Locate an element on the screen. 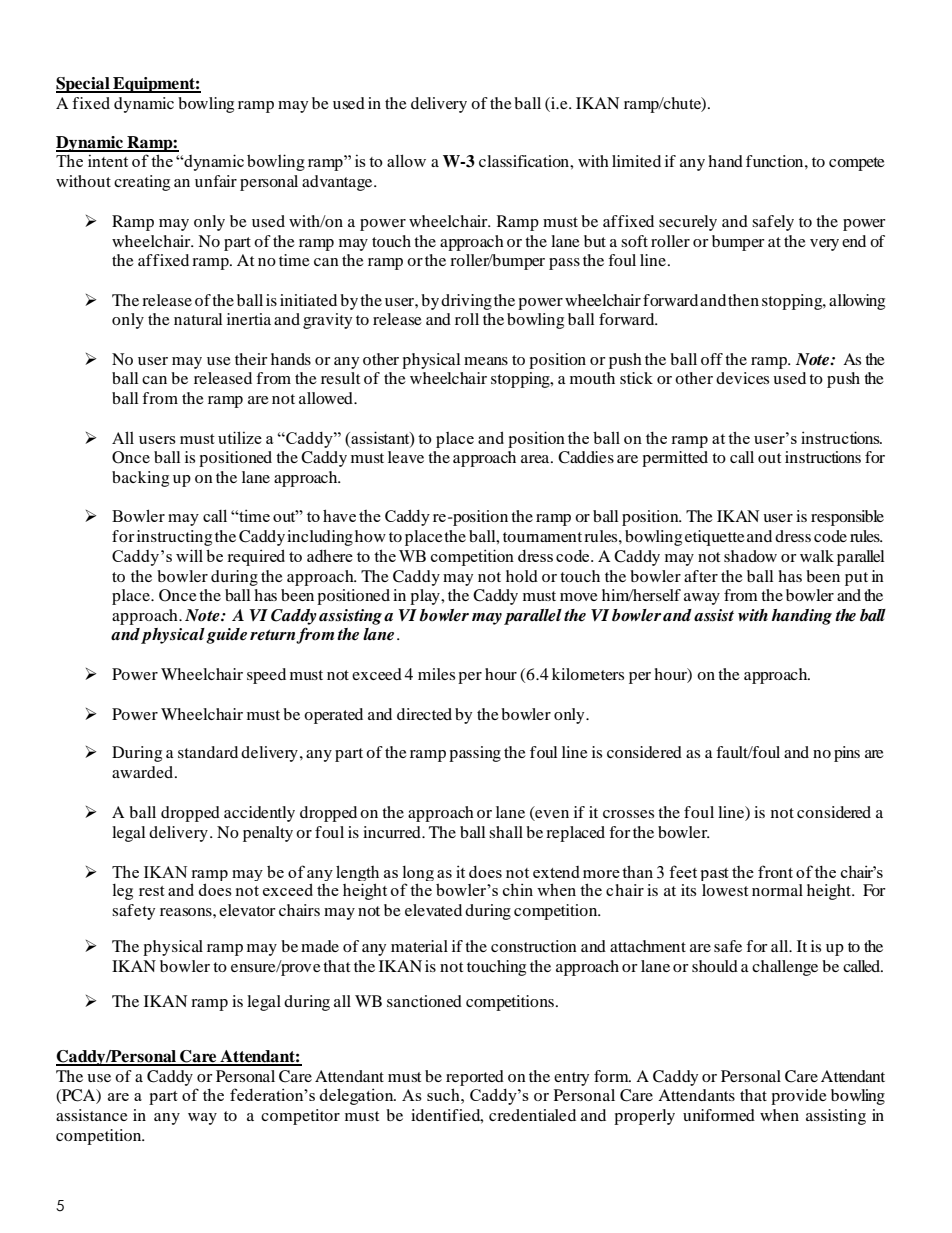 This screenshot has height=1233, width=952. reported is located at coordinates (475, 1078).
